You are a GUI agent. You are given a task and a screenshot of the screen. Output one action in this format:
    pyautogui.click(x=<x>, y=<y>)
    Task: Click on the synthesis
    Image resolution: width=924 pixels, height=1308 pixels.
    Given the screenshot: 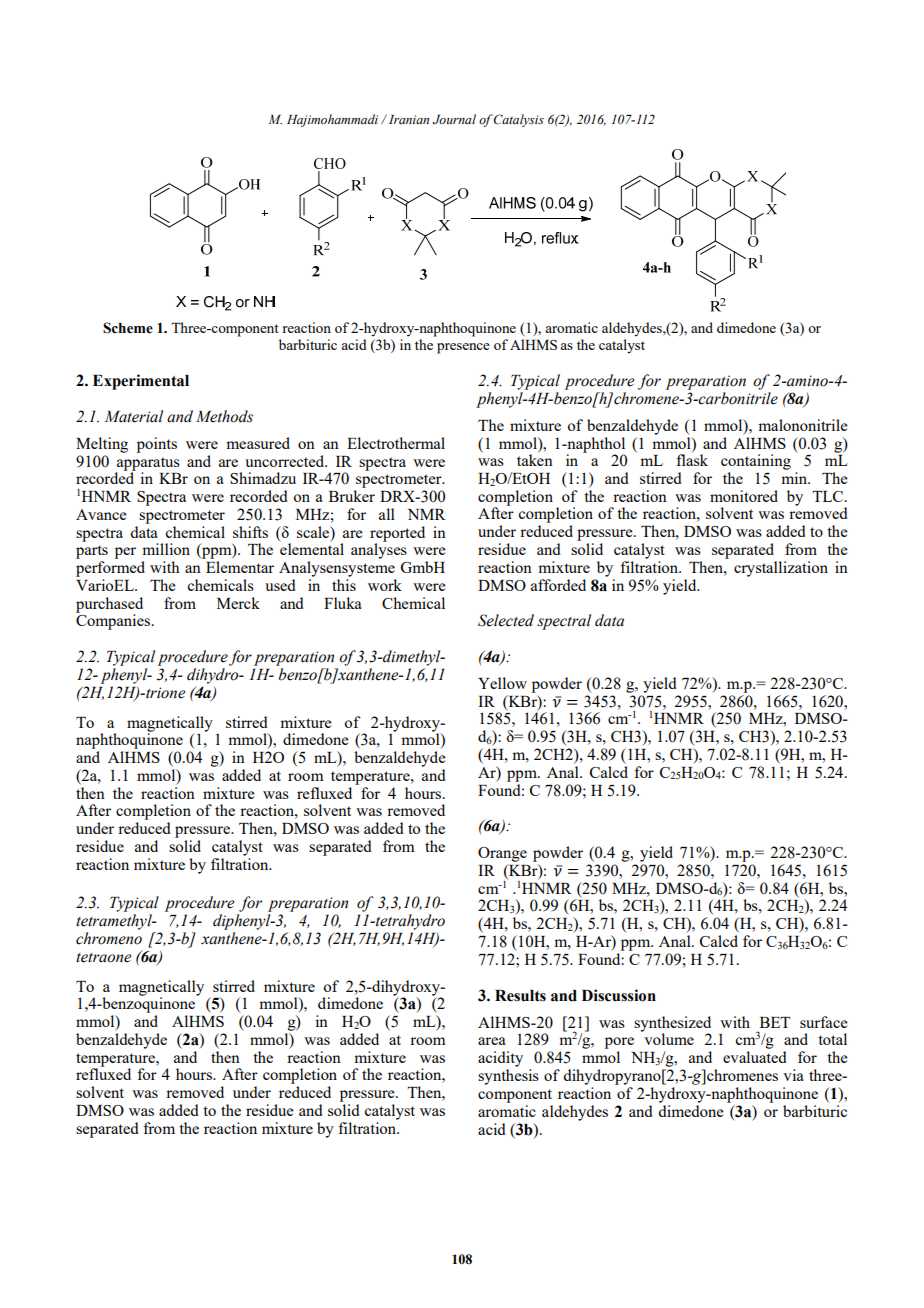 What is the action you would take?
    pyautogui.click(x=508, y=1077)
